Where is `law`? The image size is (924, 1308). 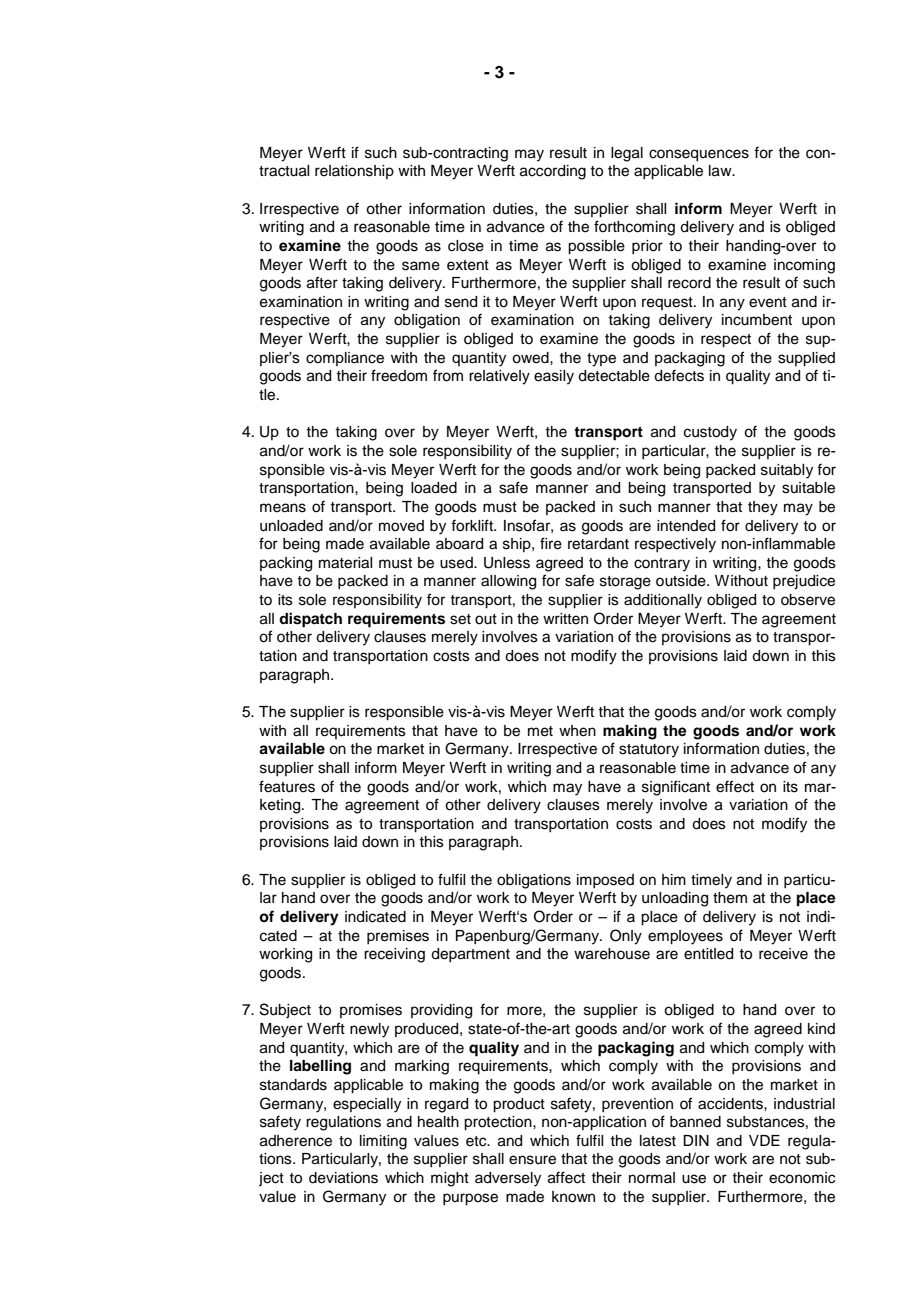
law is located at coordinates (721, 171).
